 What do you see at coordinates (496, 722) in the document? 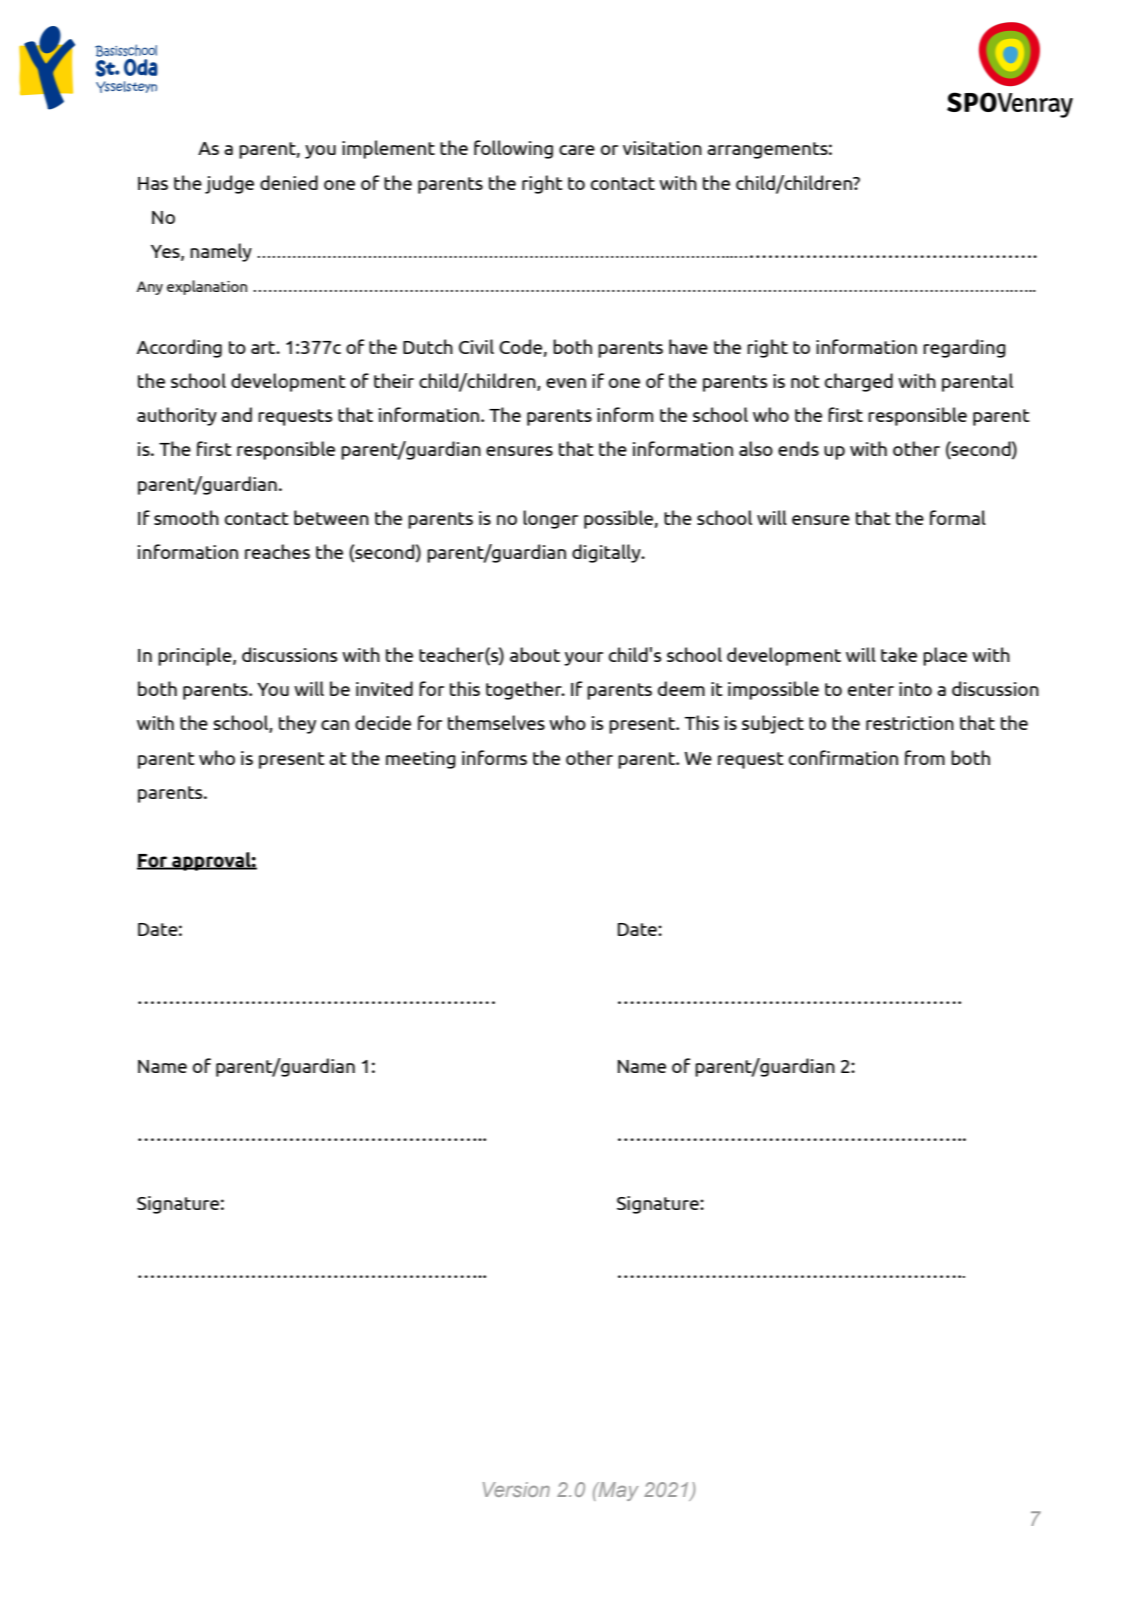
I see `themselves` at bounding box center [496, 722].
